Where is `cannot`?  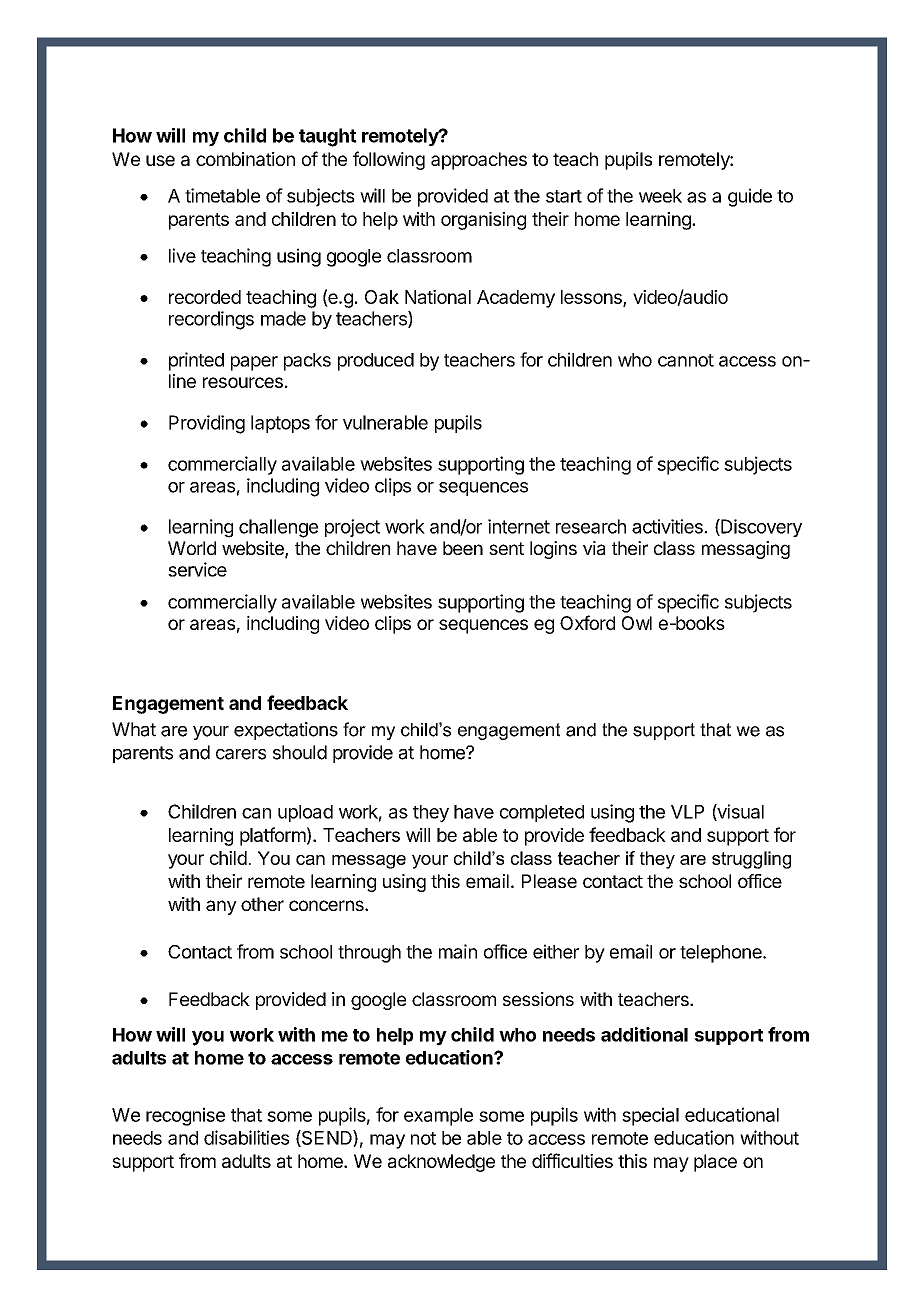
cannot is located at coordinates (686, 360).
